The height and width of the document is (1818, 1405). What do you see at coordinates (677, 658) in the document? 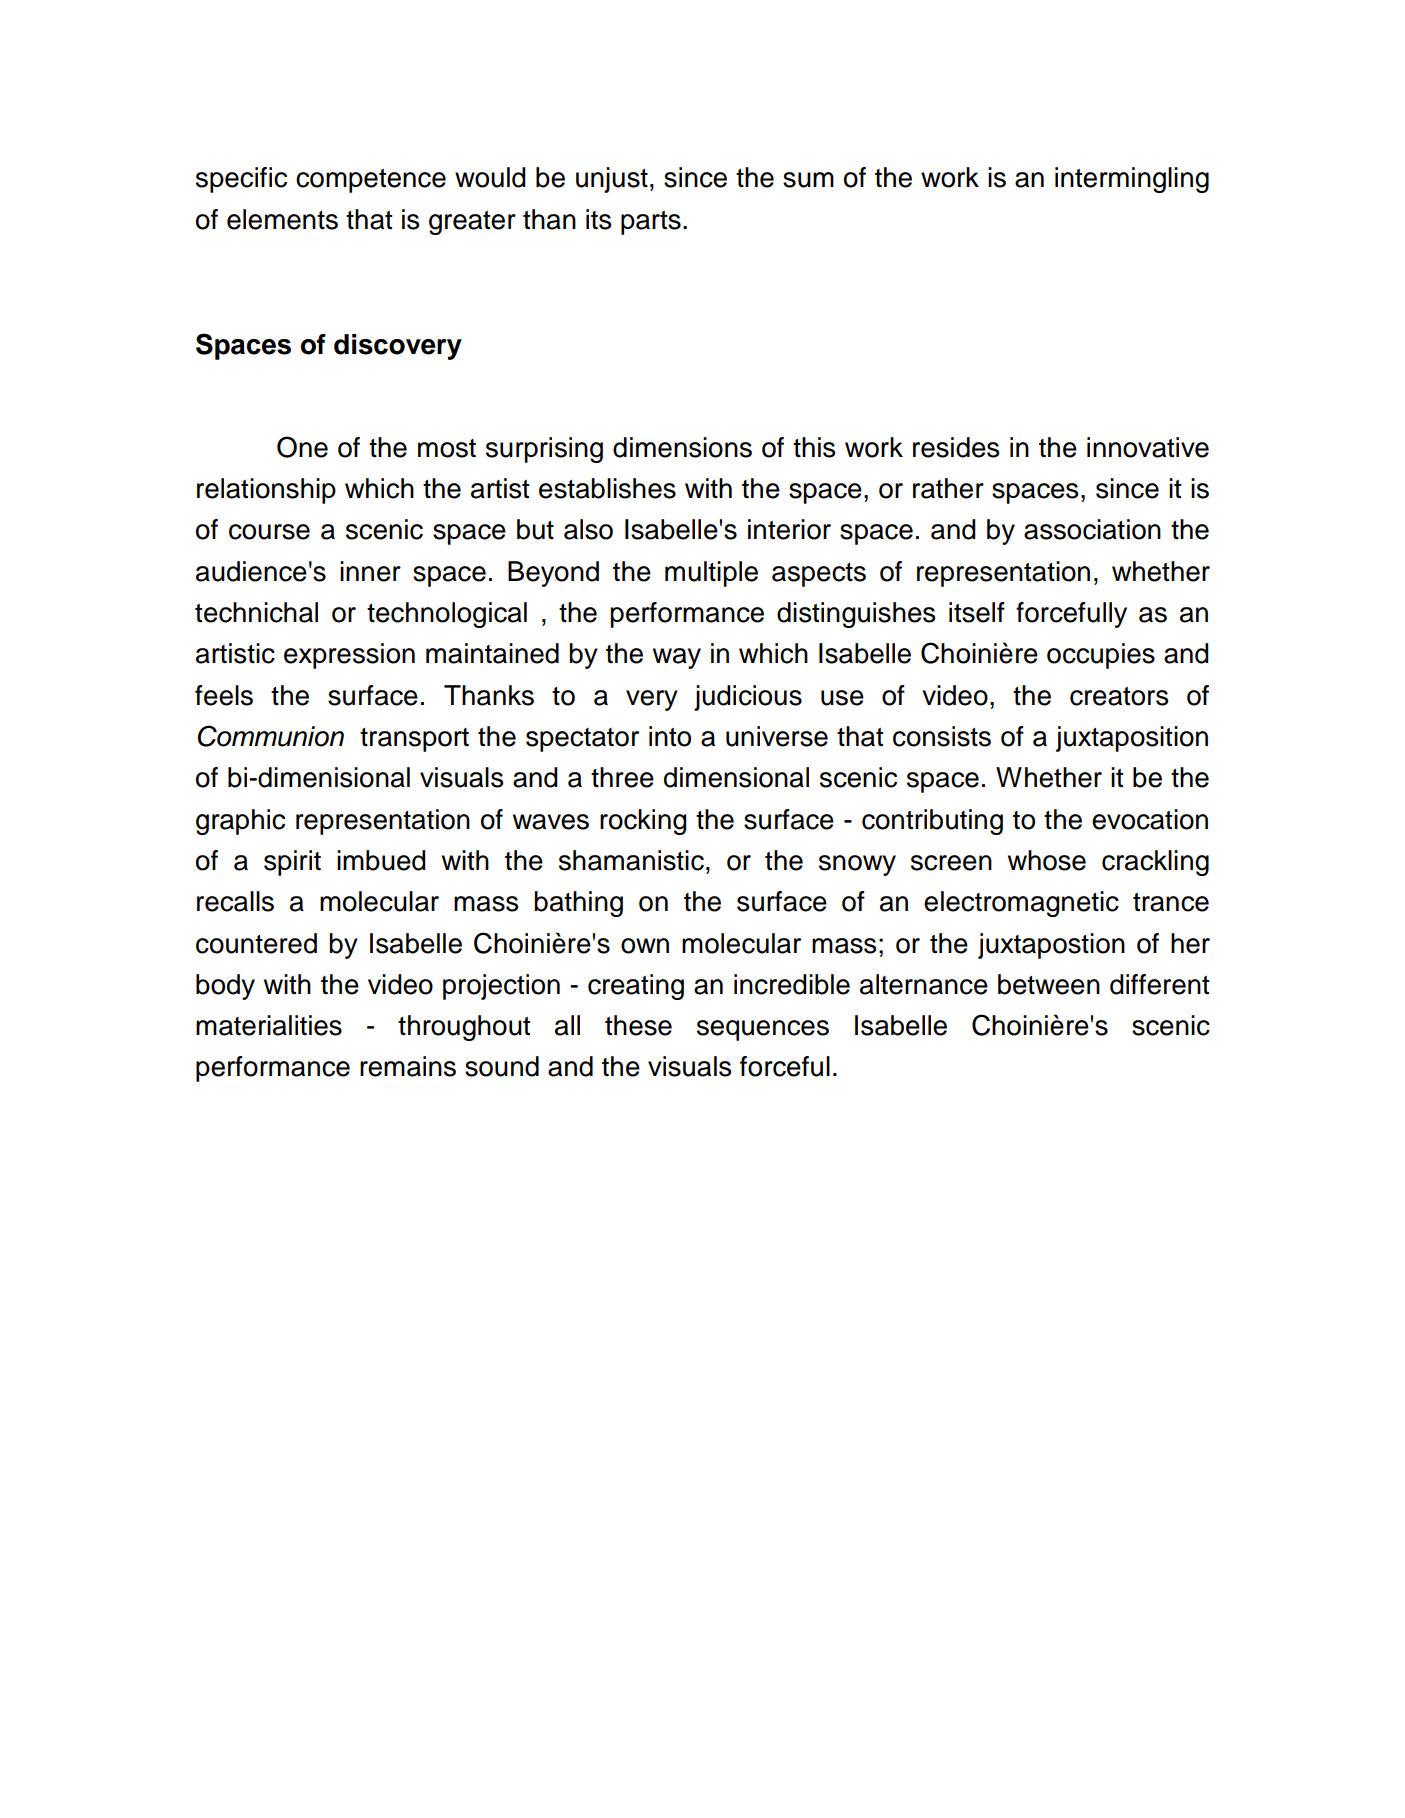
I see `way` at bounding box center [677, 658].
